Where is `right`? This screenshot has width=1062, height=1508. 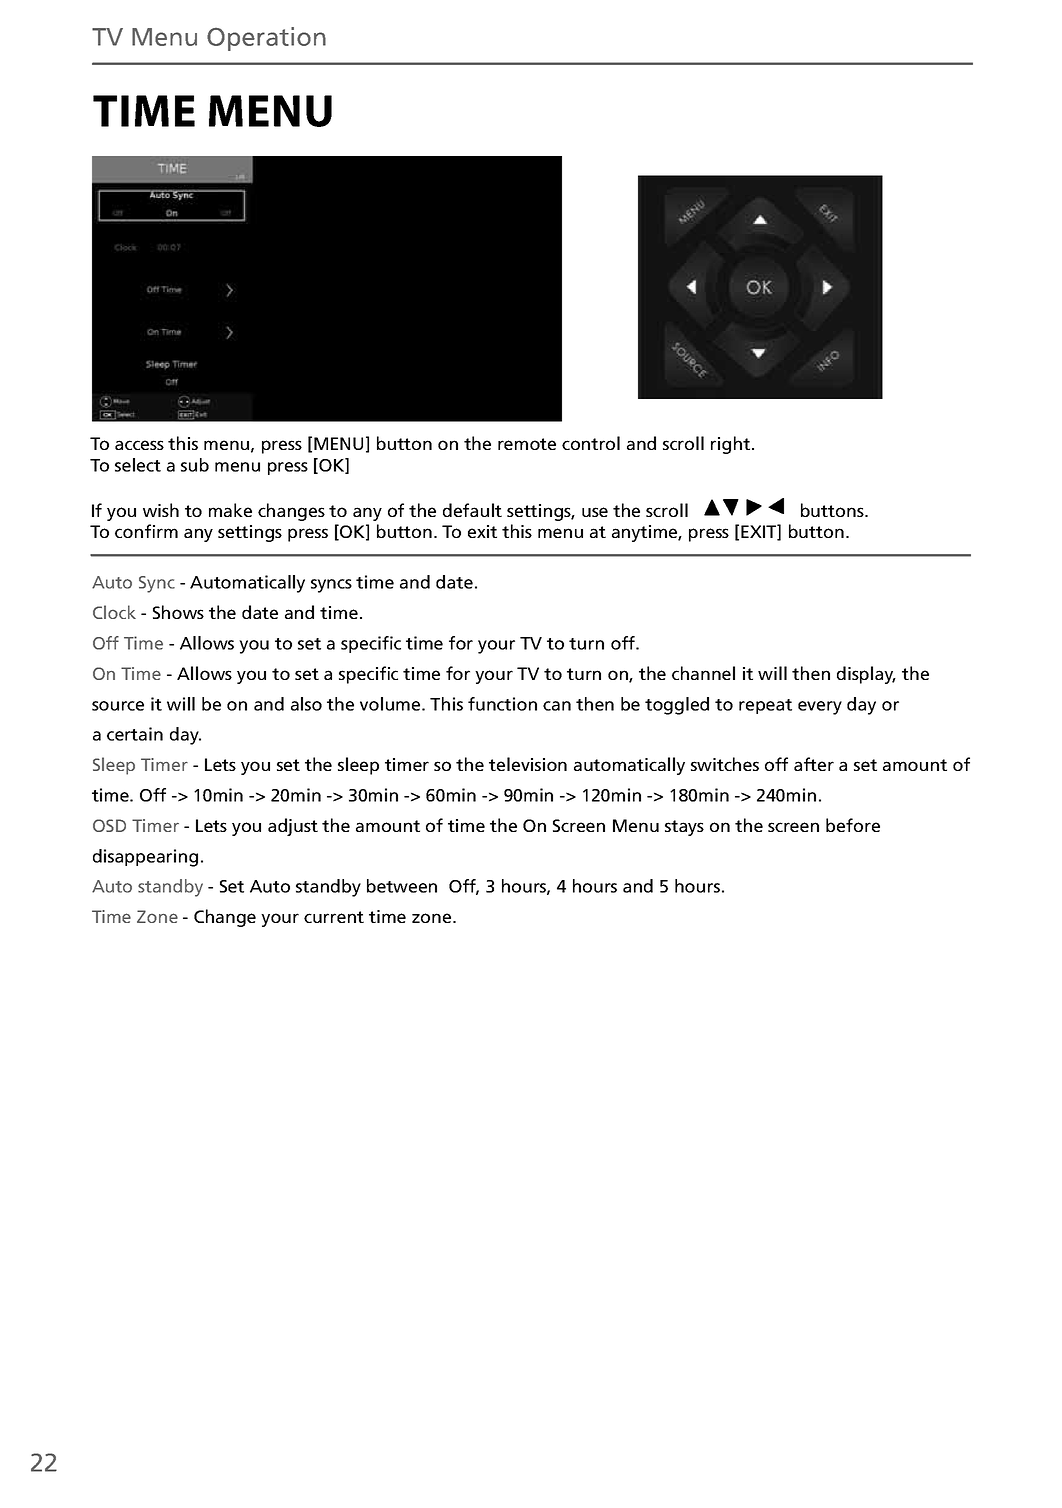
right is located at coordinates (732, 445).
